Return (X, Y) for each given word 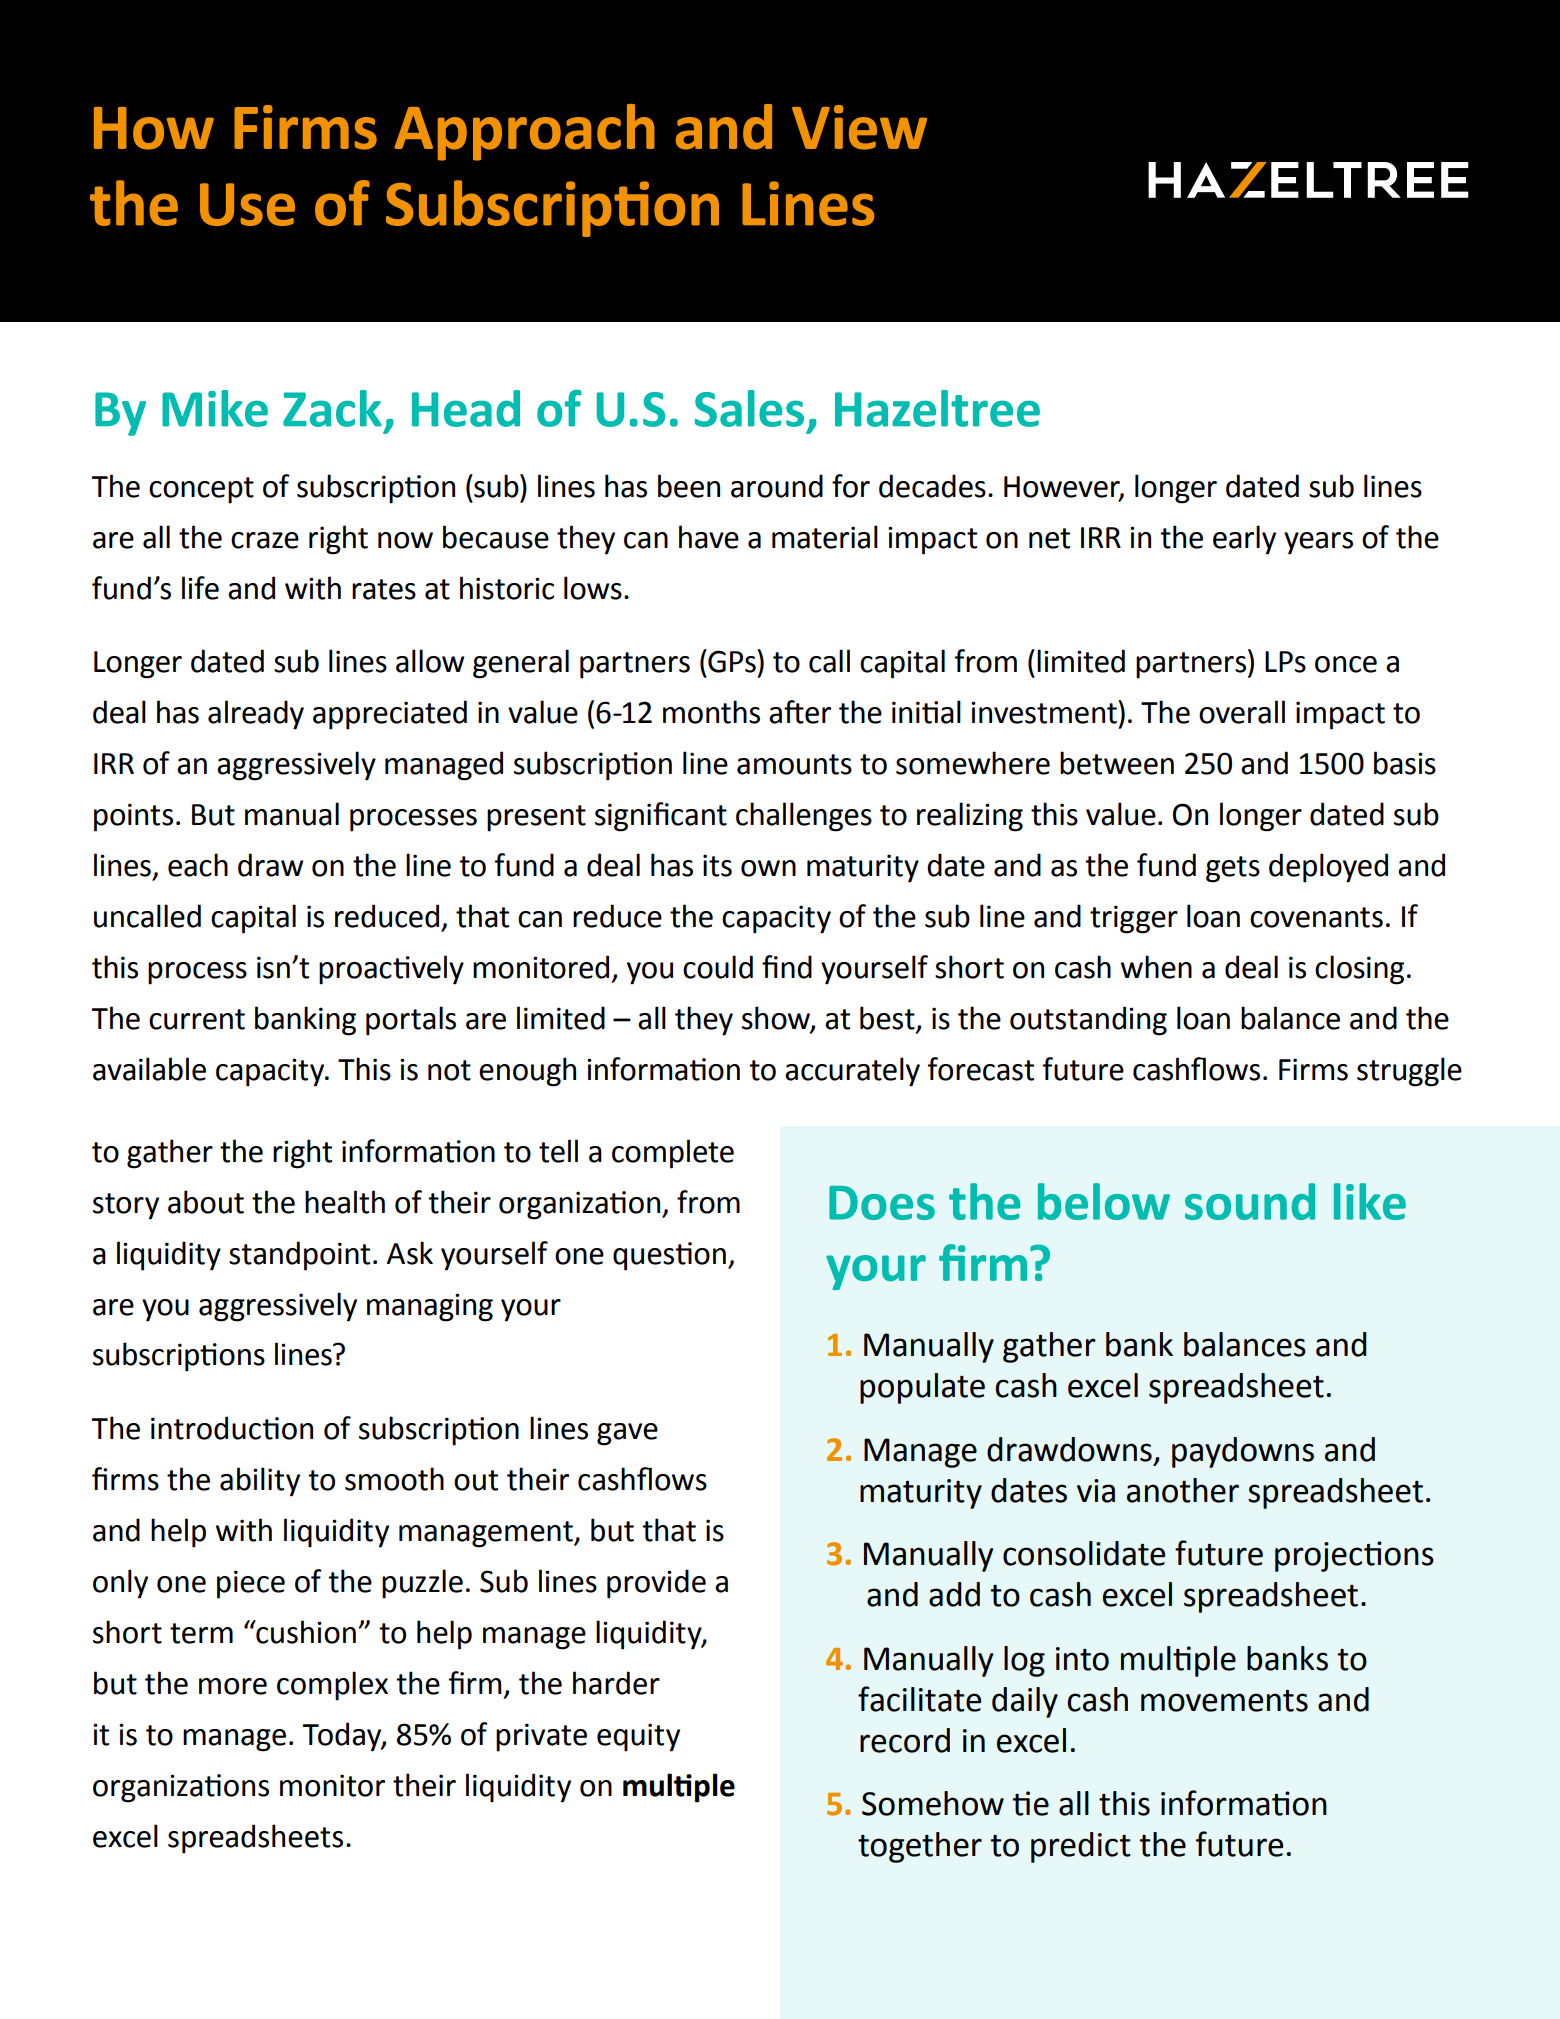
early (1244, 540)
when (1156, 967)
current (197, 1019)
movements (1224, 1700)
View (859, 127)
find (787, 967)
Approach (524, 132)
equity (638, 1737)
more (233, 1686)
